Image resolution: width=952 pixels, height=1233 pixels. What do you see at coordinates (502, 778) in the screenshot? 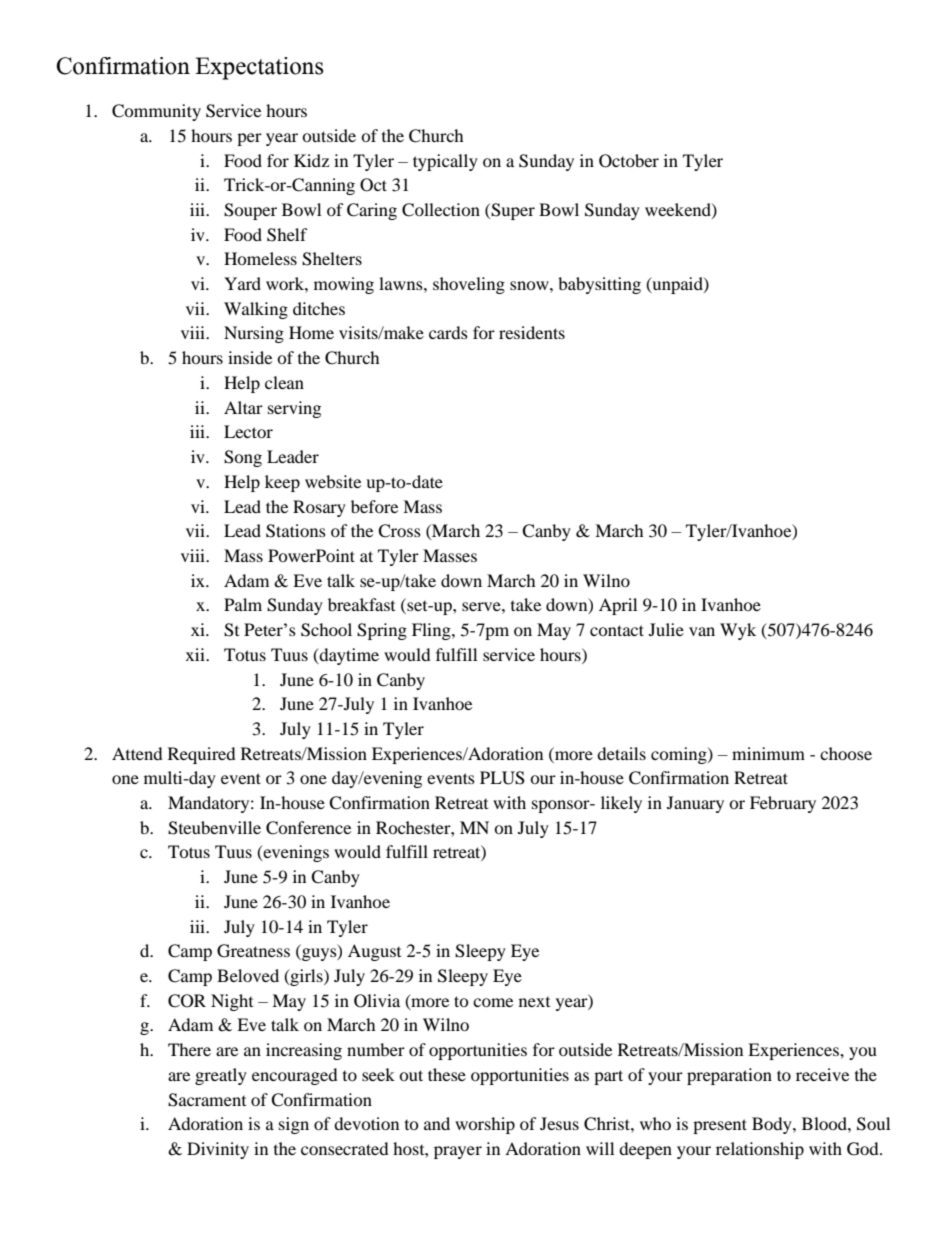
I see `PLUS` at bounding box center [502, 778].
